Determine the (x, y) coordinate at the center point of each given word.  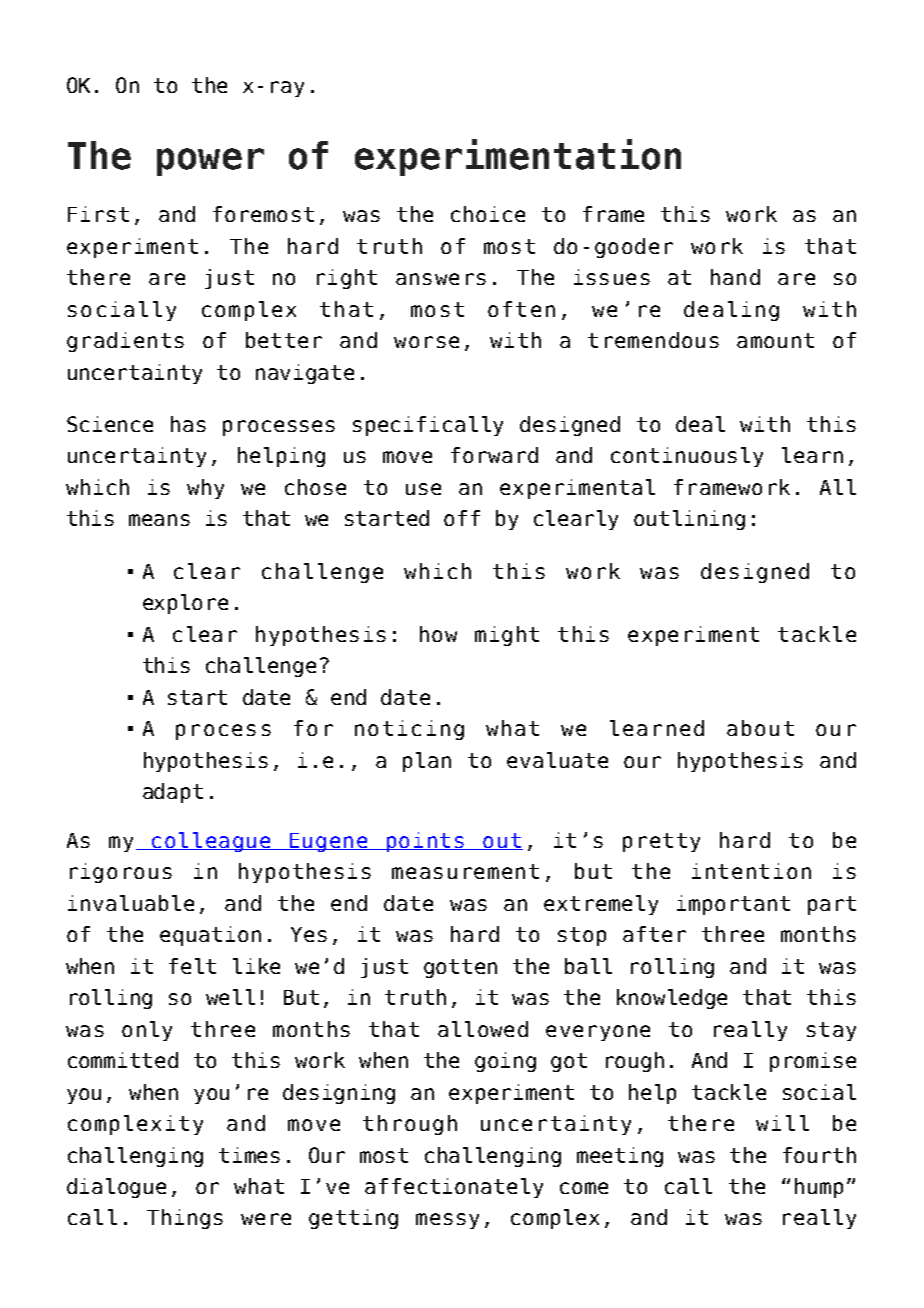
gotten (460, 968)
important (733, 905)
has (188, 424)
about (760, 728)
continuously (687, 457)
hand (735, 277)
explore (185, 604)
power (210, 162)
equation (210, 936)
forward (494, 455)
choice (488, 214)
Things (185, 1219)
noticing (409, 730)
